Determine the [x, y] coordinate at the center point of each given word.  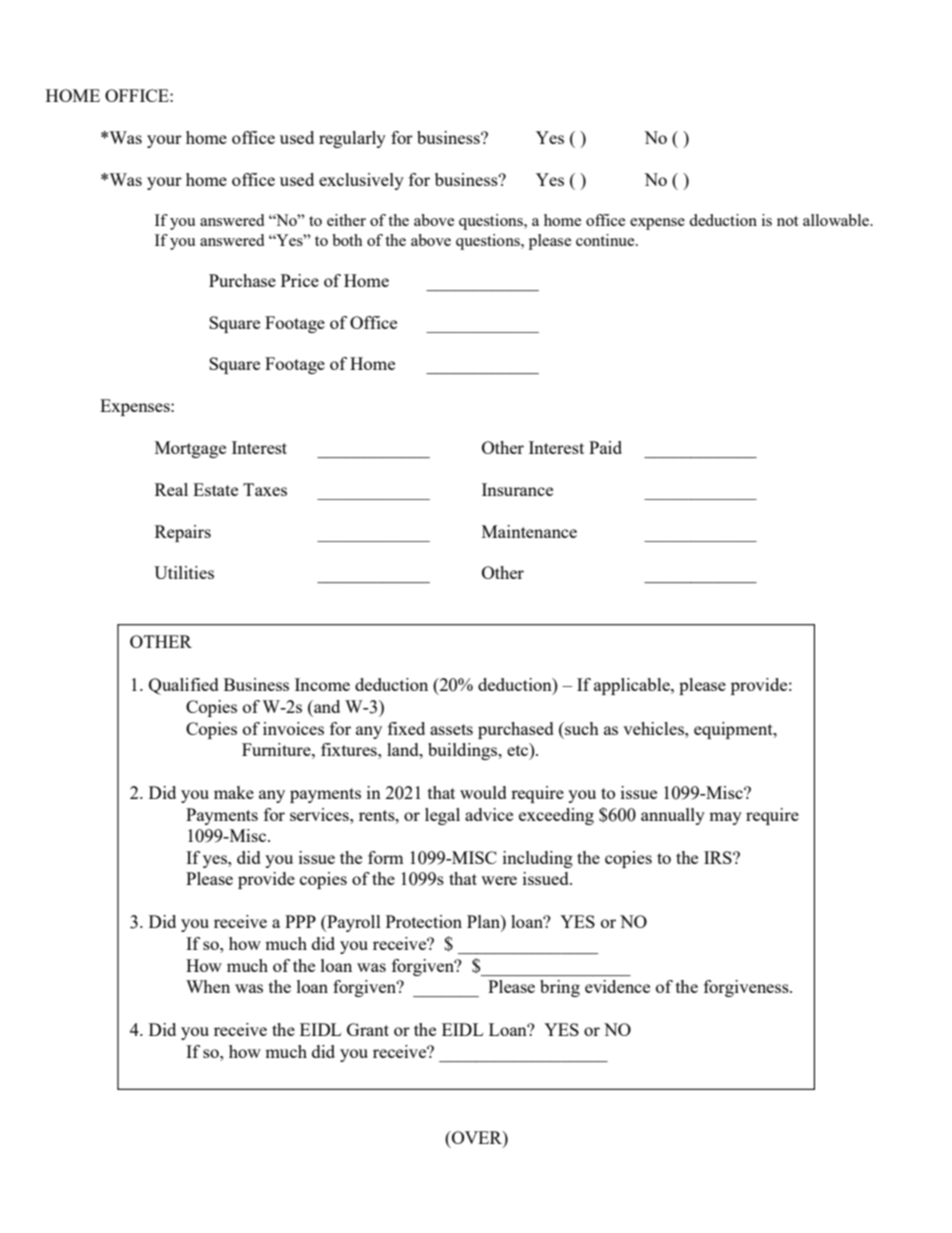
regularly [352, 139]
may [725, 818]
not [787, 221]
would [483, 792]
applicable [633, 686]
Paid [605, 447]
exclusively [361, 181]
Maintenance [529, 531]
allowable [837, 220]
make [234, 792]
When [208, 986]
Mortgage [190, 449]
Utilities [184, 572]
